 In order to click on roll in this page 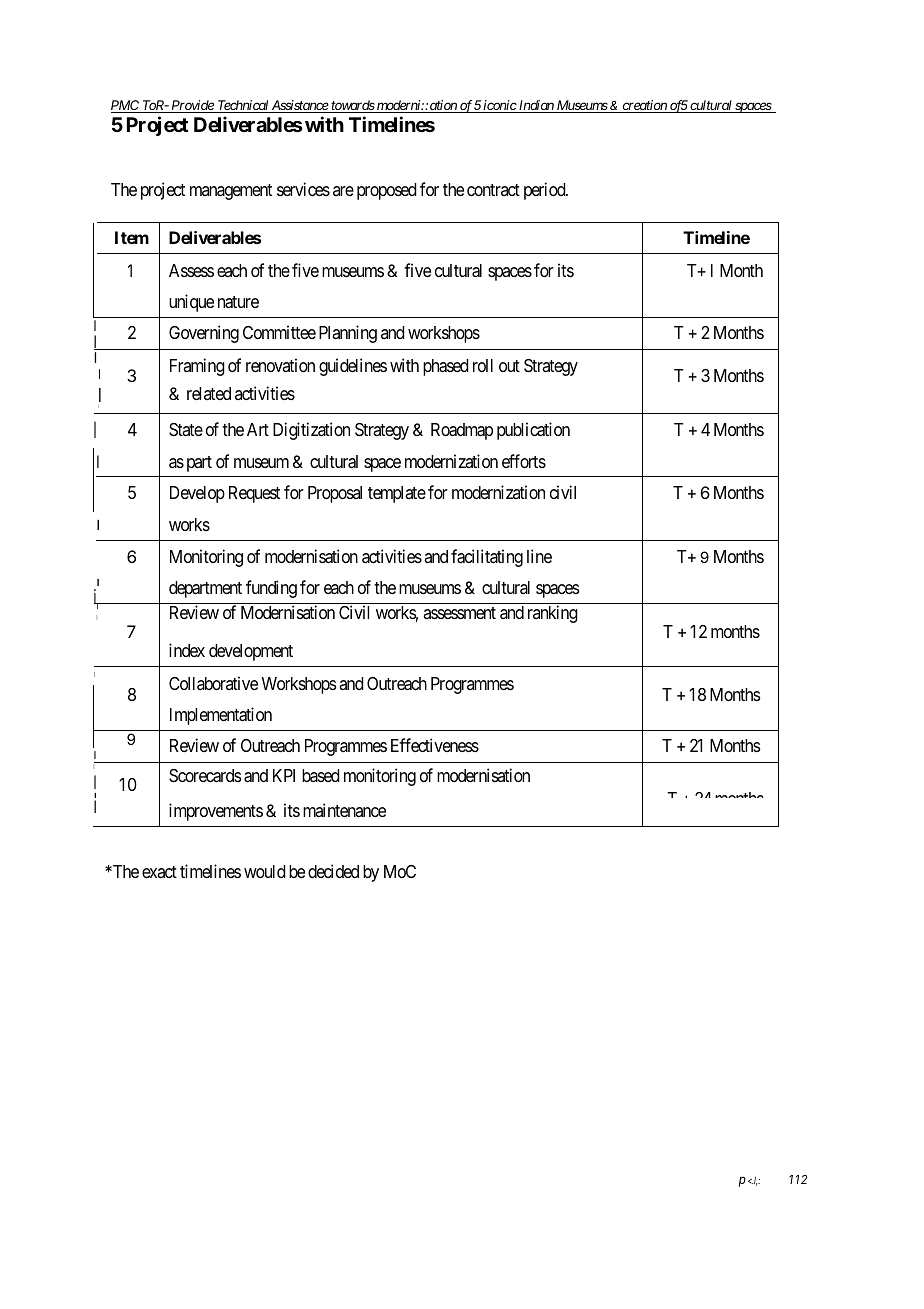, I will do `click(483, 365)`.
